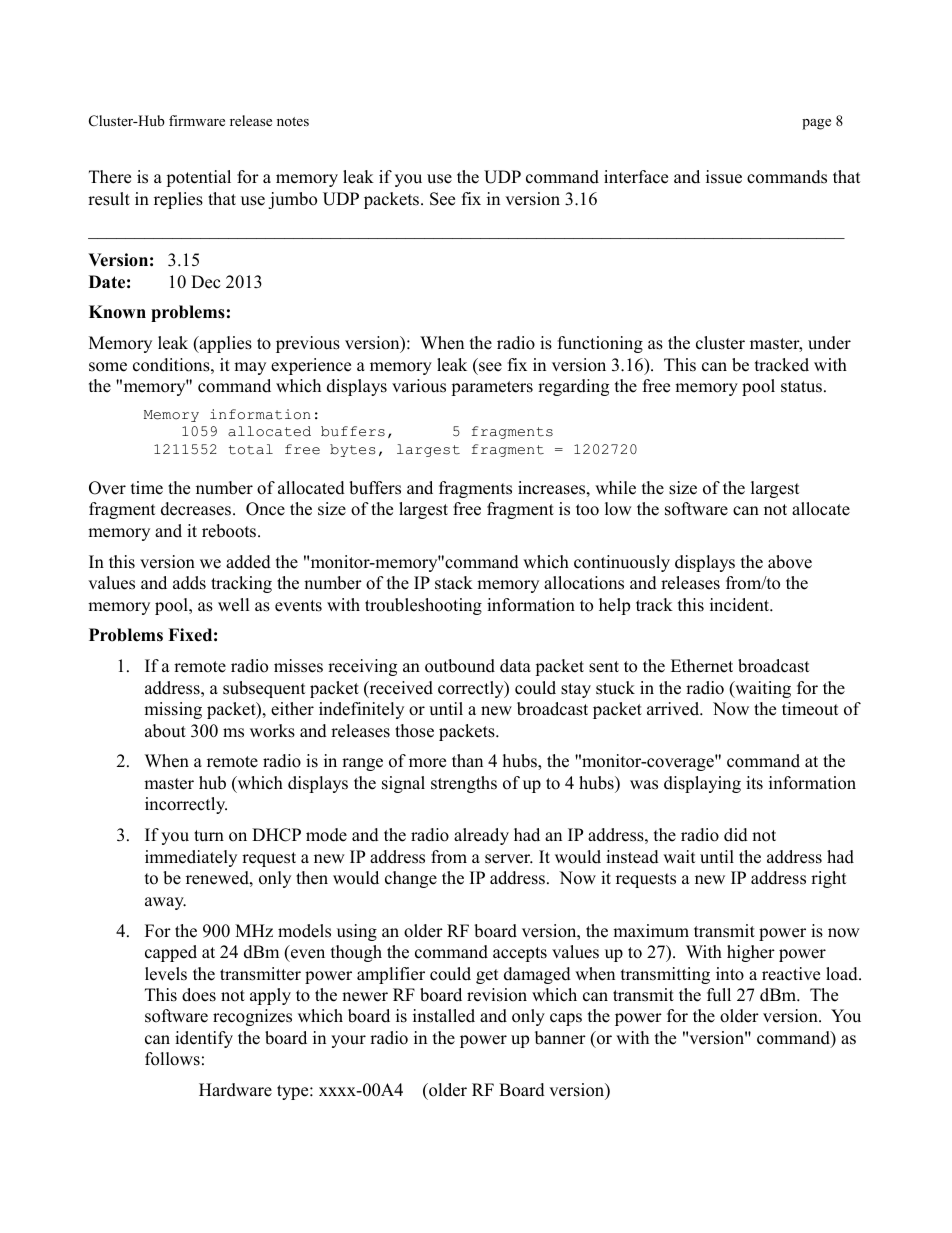 The height and width of the image is (1233, 952). What do you see at coordinates (444, 1016) in the image?
I see `installed` at bounding box center [444, 1016].
